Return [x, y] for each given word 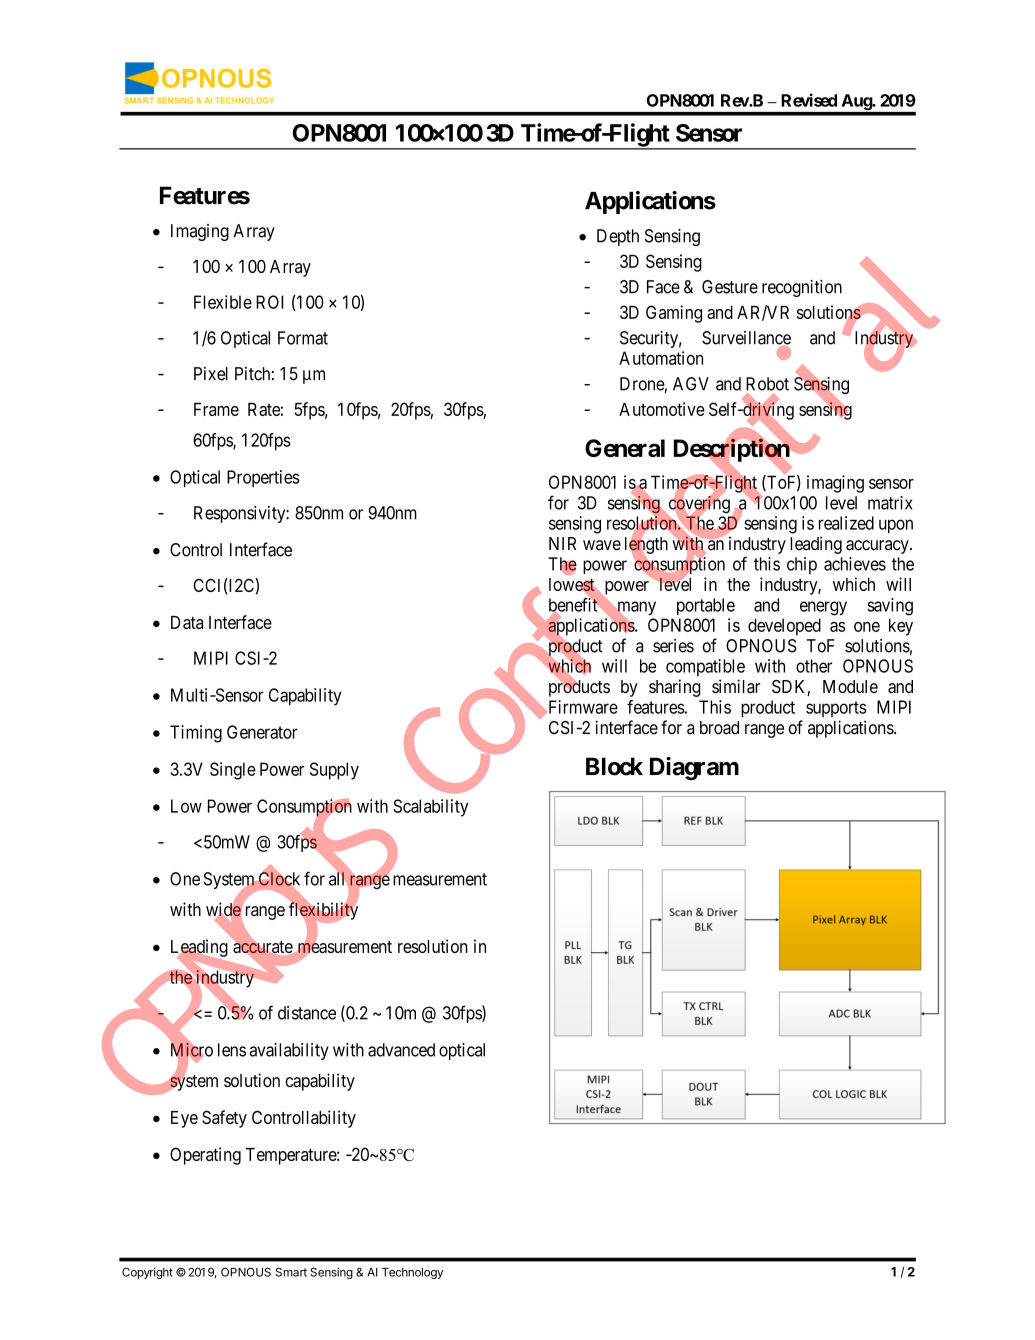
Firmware [582, 707]
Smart [291, 1272]
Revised [809, 100]
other [814, 666]
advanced [401, 1050]
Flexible [223, 302]
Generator [262, 732]
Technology [412, 1273]
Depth [618, 237]
